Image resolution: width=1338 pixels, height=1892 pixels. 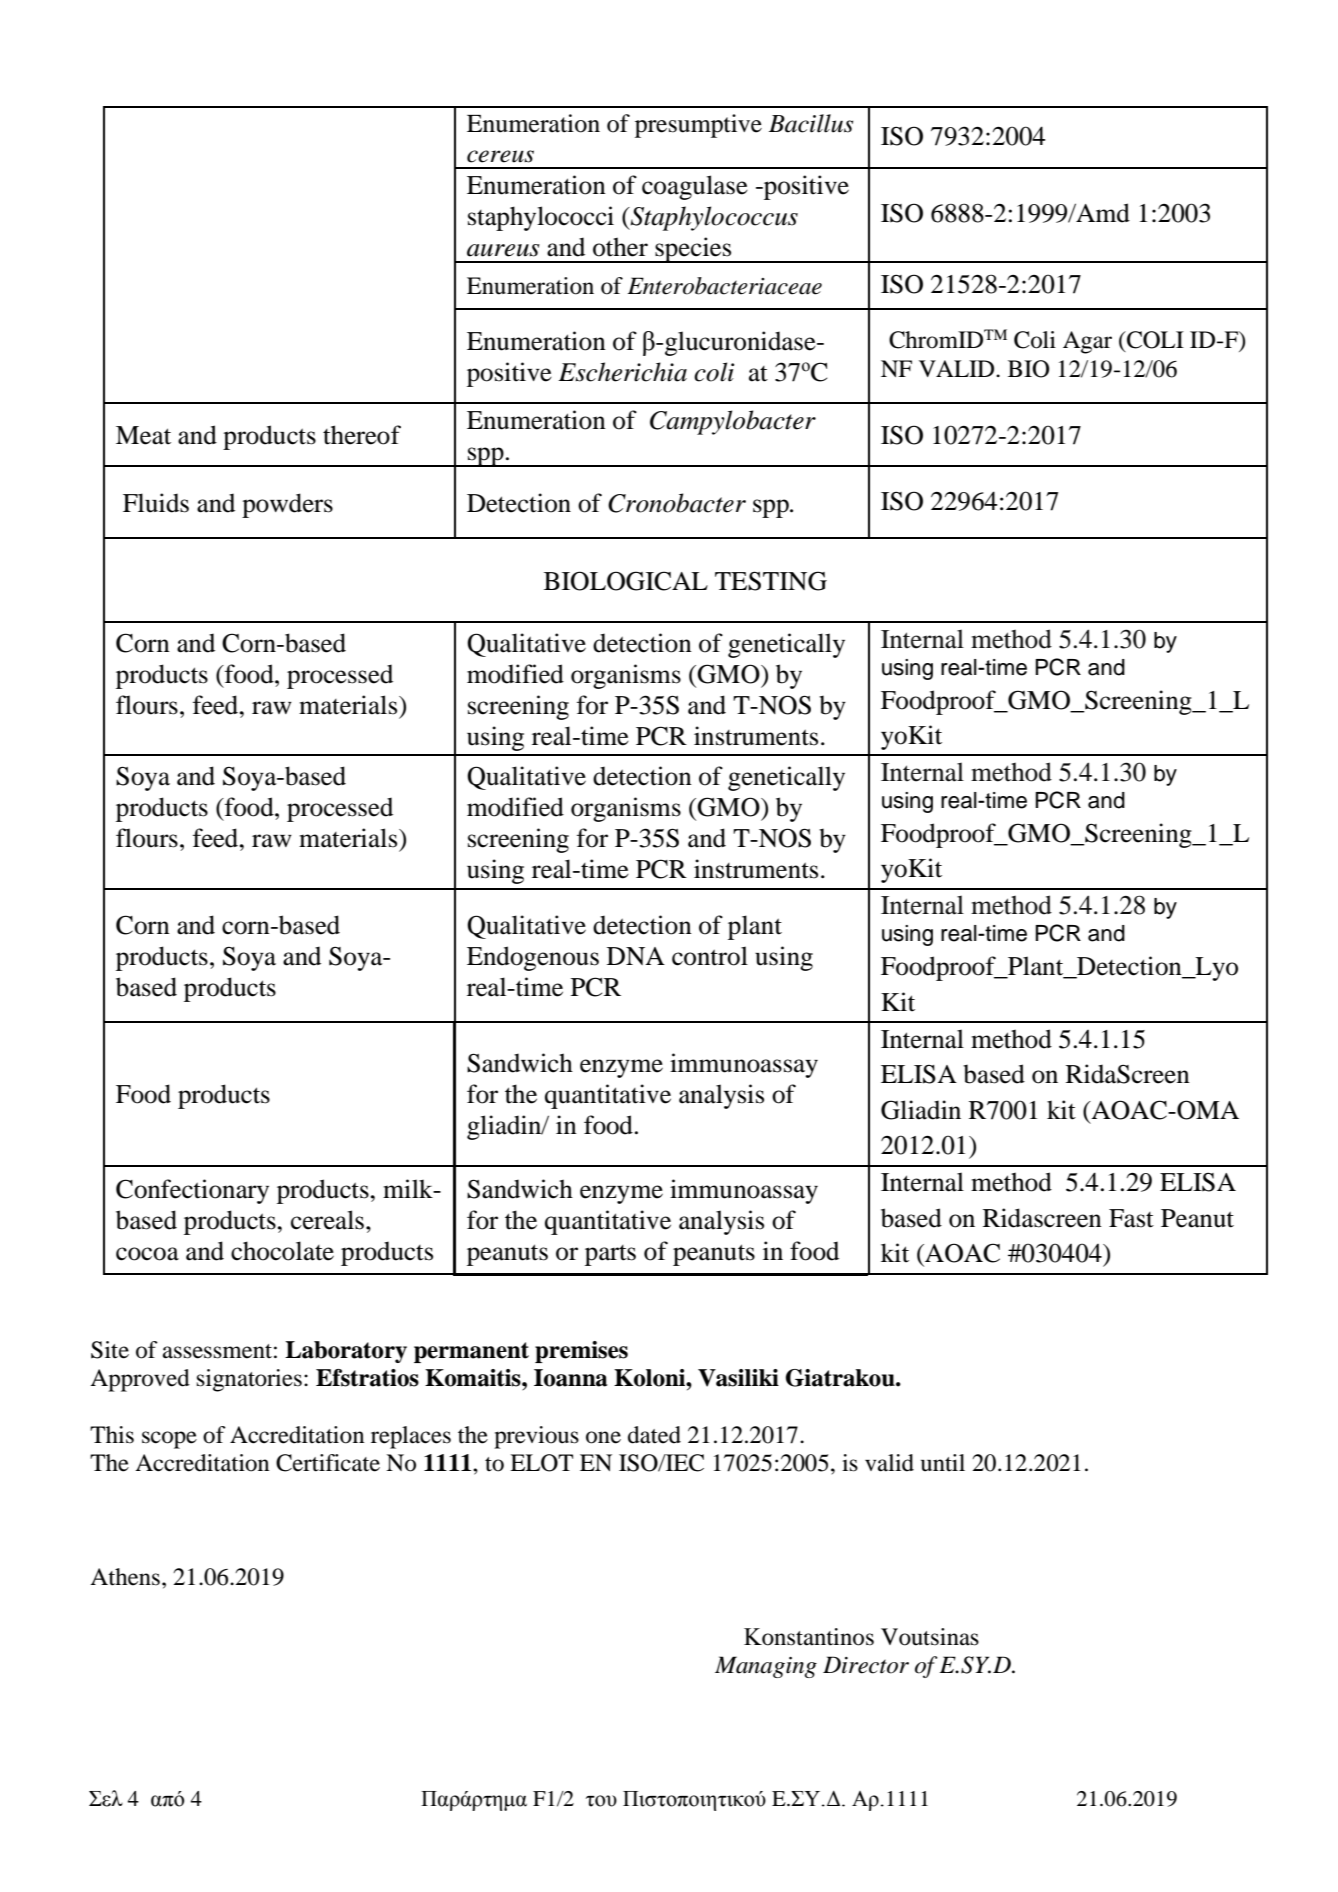 I want to click on Director, so click(x=866, y=1665).
